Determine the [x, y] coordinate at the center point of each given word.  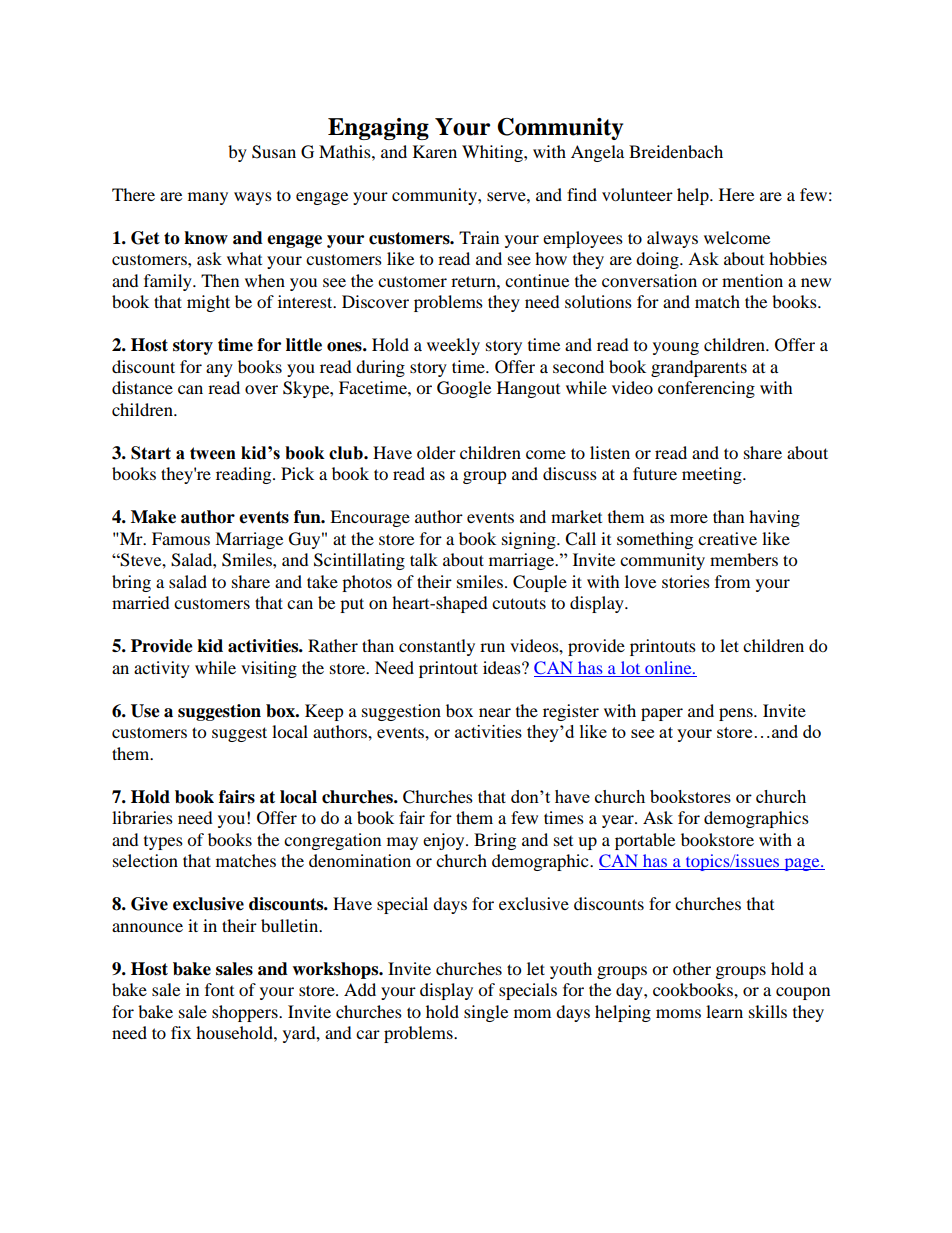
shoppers [246, 1013]
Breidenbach [676, 151]
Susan [274, 152]
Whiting [493, 153]
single [486, 1013]
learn [724, 1011]
